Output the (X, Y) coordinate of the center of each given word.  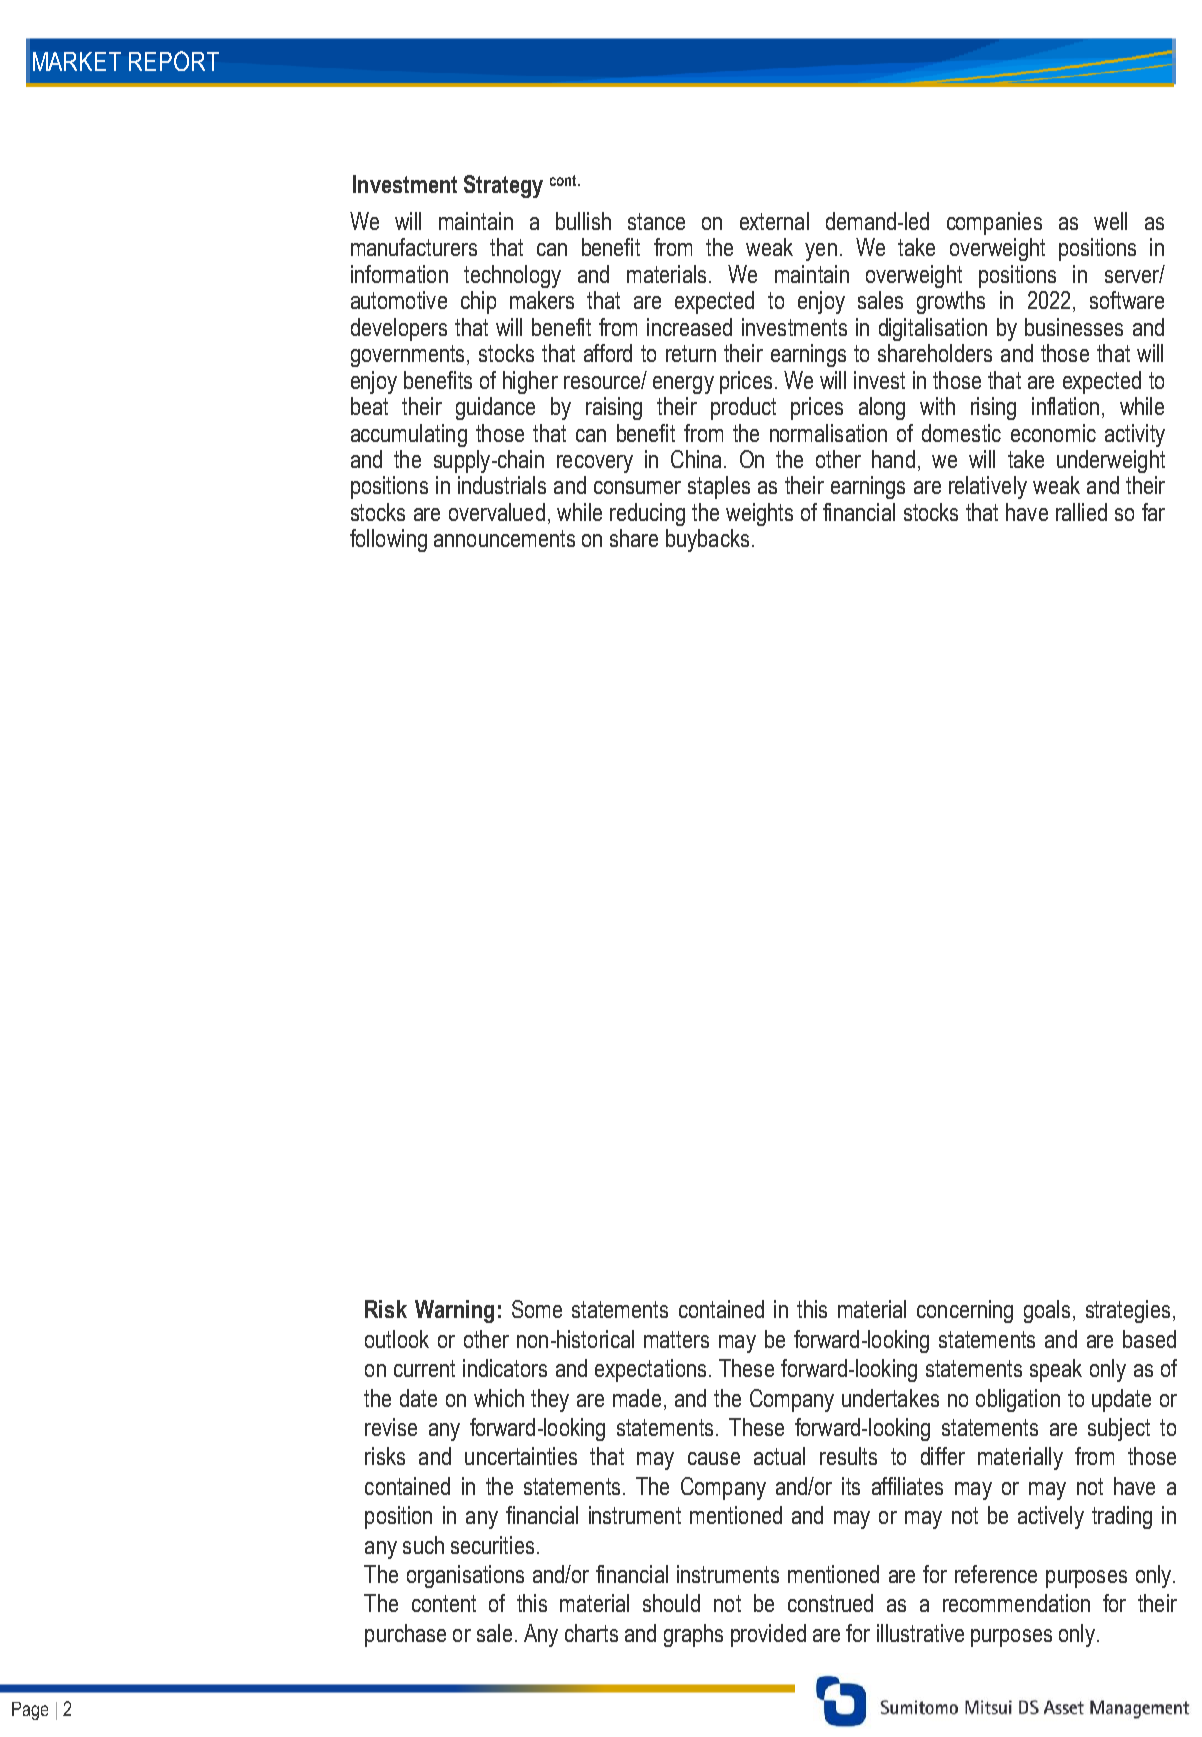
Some (537, 1309)
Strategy (503, 186)
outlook (397, 1339)
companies (994, 223)
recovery (595, 464)
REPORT (174, 61)
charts (591, 1633)
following (388, 540)
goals (1047, 1311)
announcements (504, 538)
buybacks (707, 540)
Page (30, 1711)
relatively (988, 487)
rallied (1081, 512)
